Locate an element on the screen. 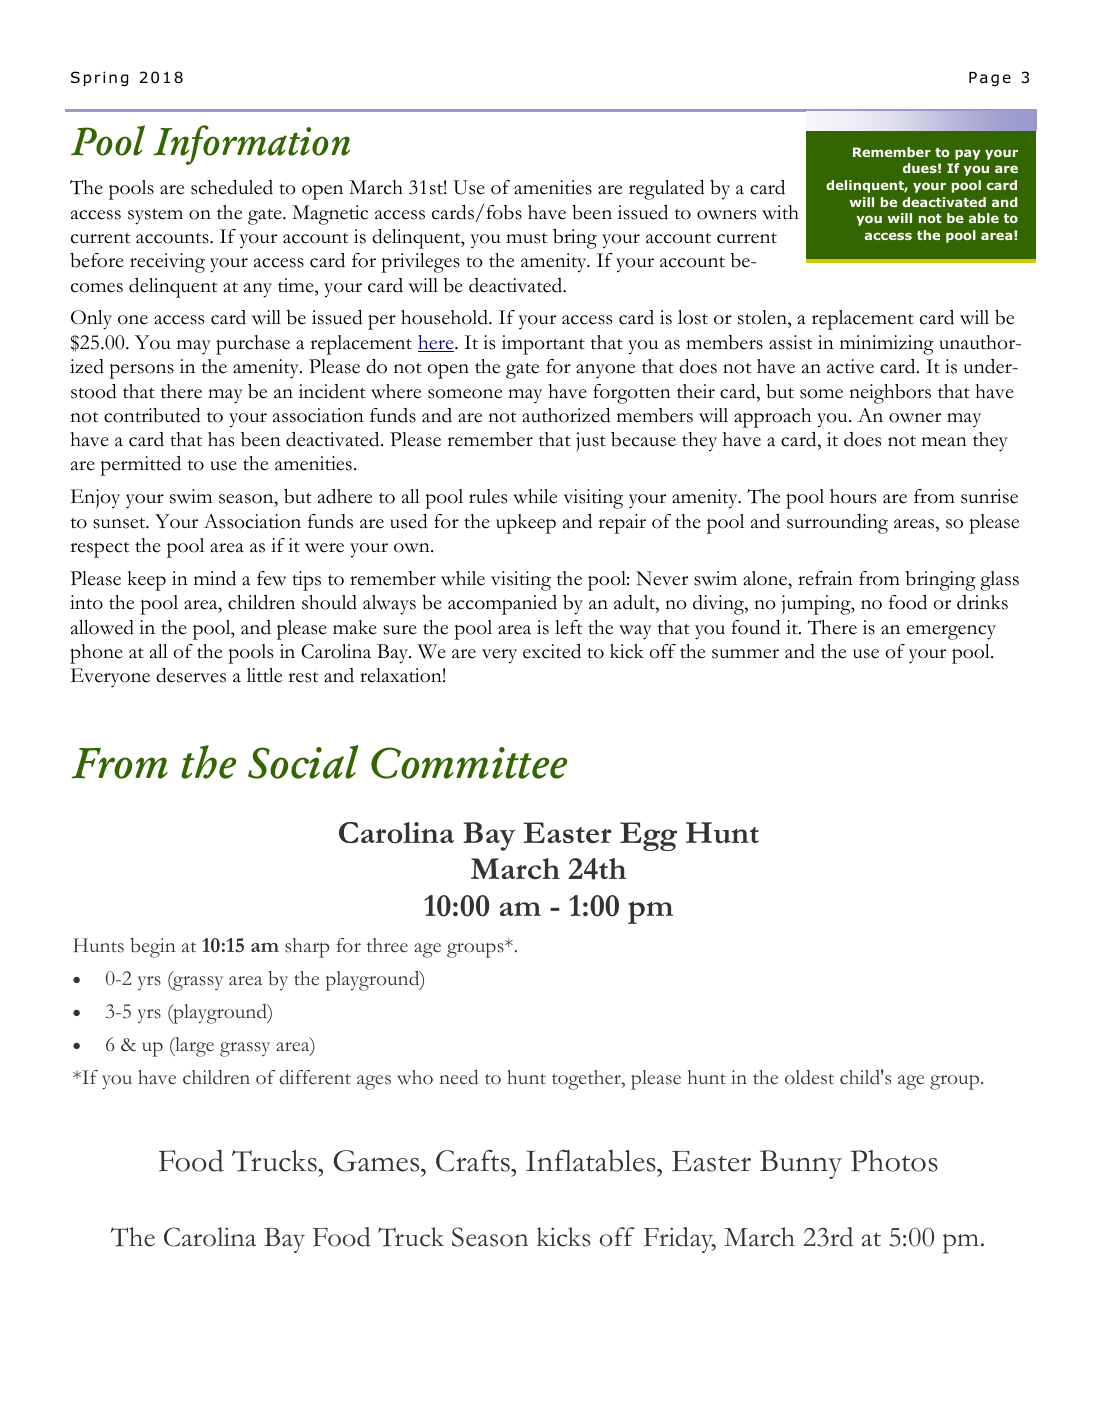 Image resolution: width=1102 pixels, height=1426 pixels. Crafts is located at coordinates (474, 1161).
